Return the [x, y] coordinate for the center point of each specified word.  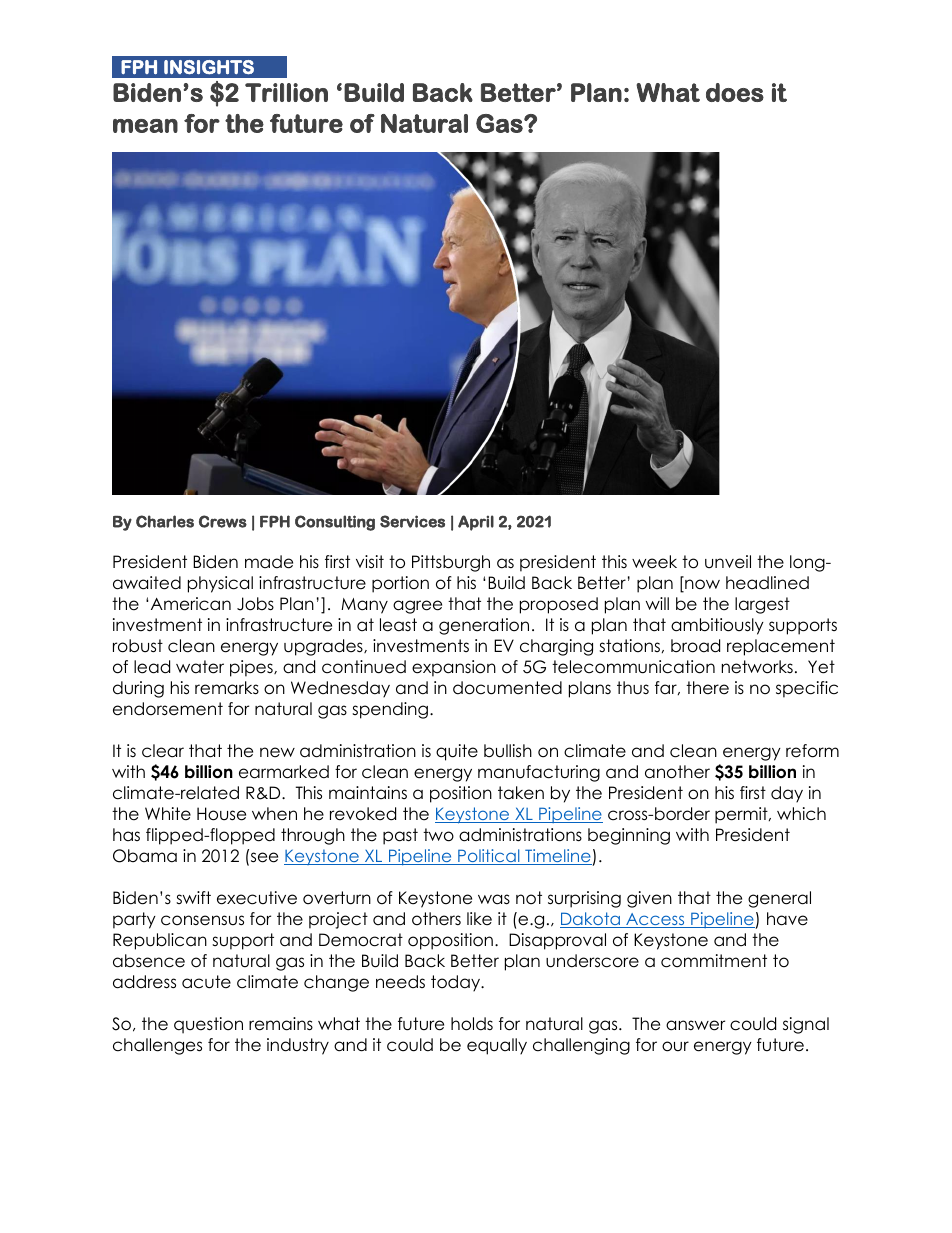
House [221, 814]
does [735, 92]
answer [695, 1025]
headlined [767, 583]
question [208, 1025]
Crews [223, 521]
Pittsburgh [451, 563]
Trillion [286, 92]
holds [472, 1024]
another [677, 772]
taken [521, 793]
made [269, 562]
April [476, 523]
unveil [728, 562]
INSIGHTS [209, 67]
